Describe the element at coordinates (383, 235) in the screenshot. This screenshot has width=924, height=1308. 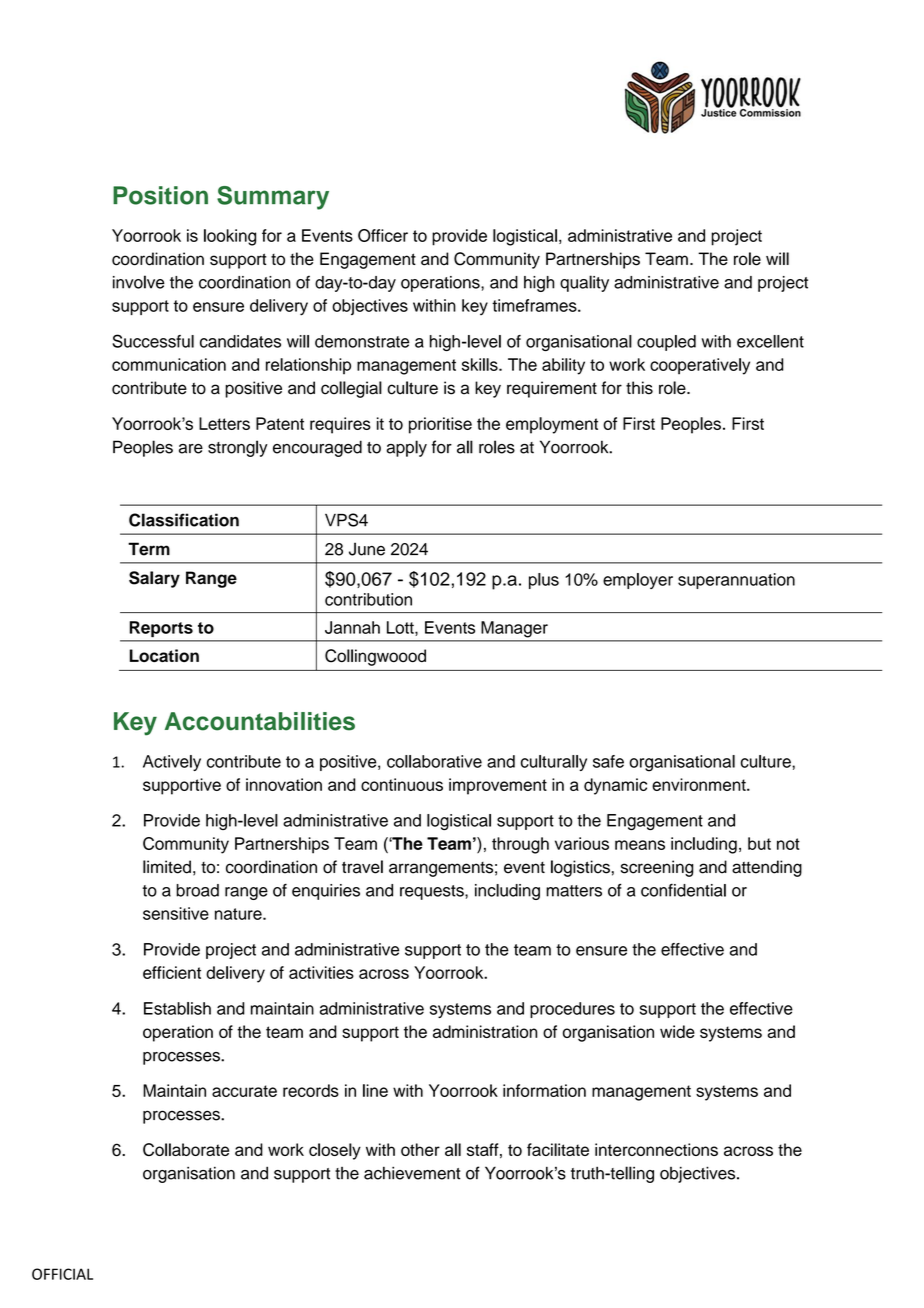
I see `Officer` at that location.
